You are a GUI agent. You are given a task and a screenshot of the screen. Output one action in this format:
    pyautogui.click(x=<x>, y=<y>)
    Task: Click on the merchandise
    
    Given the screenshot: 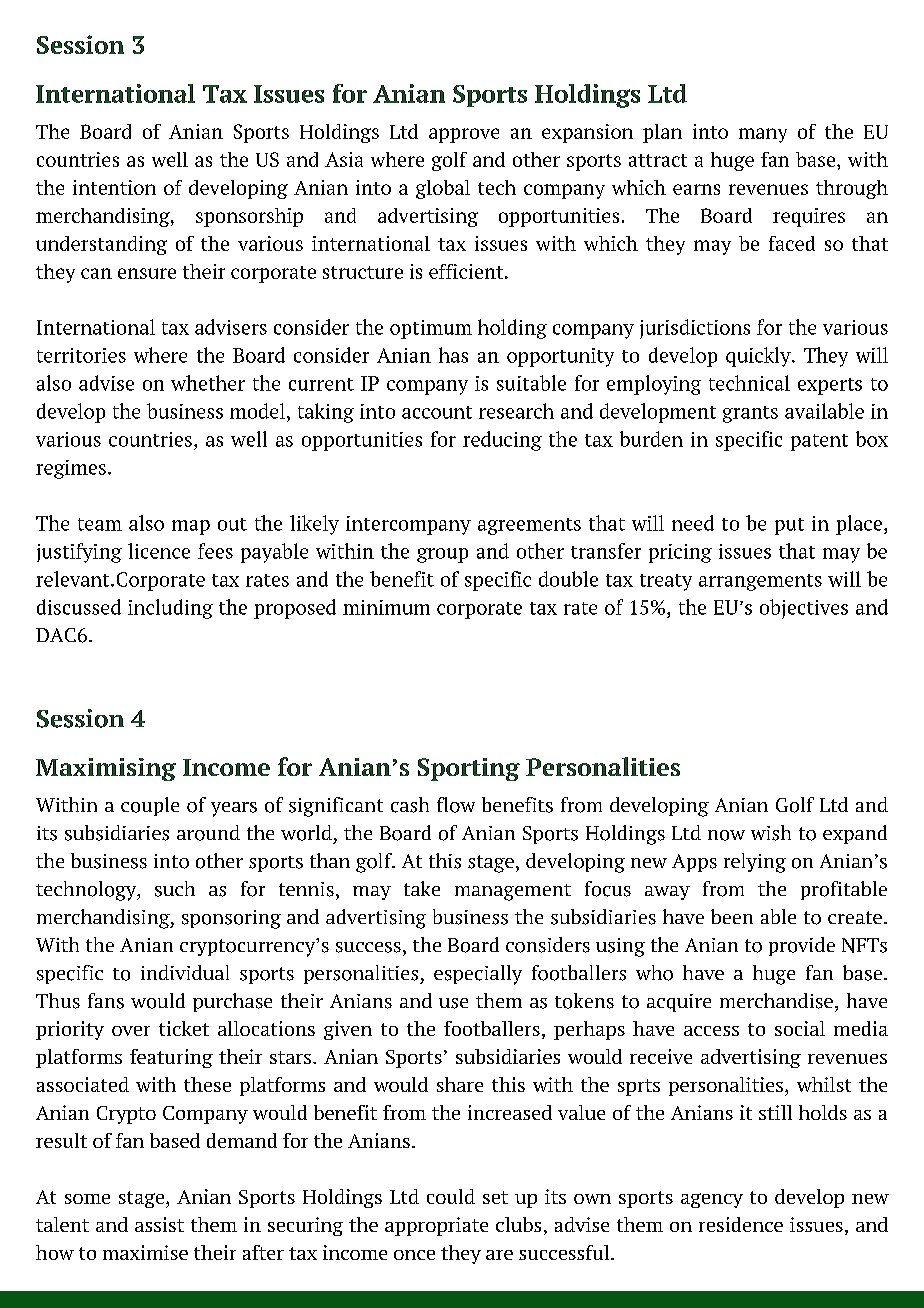 What is the action you would take?
    pyautogui.click(x=776, y=1001)
